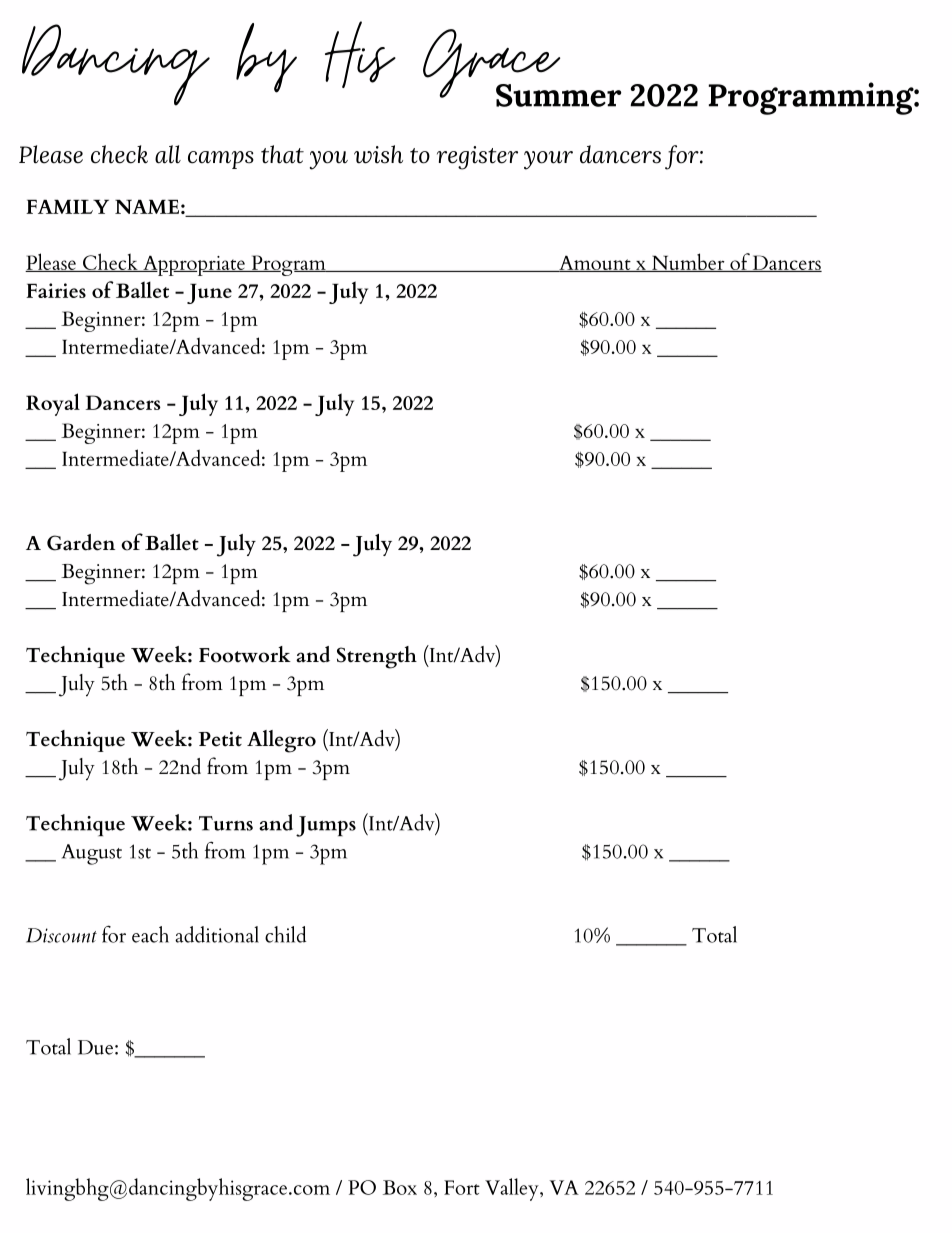  Describe the element at coordinates (378, 154) in the page. I see `wish` at that location.
